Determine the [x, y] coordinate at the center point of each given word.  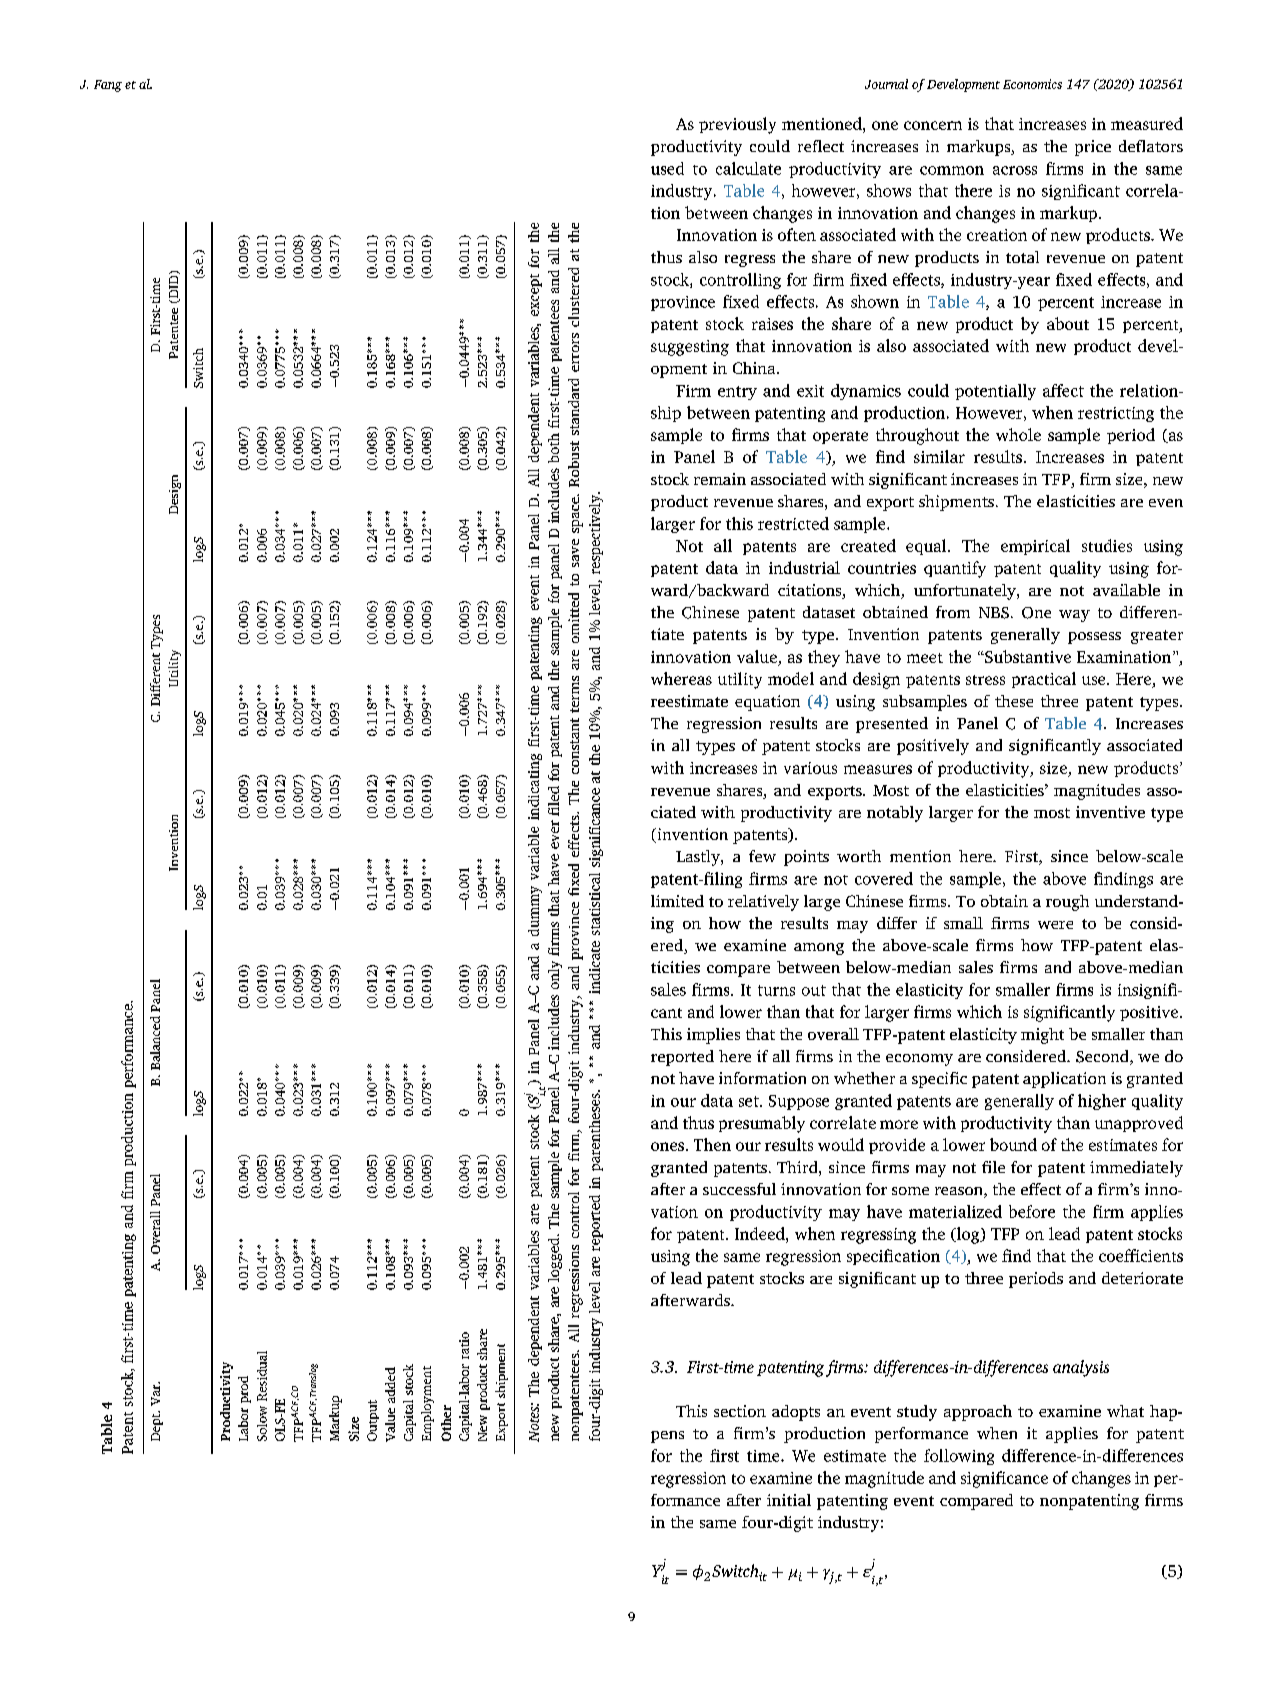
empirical [1035, 547]
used [667, 168]
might [1042, 1036]
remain [720, 479]
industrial [804, 567]
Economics [1032, 84]
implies [713, 1036]
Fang [108, 86]
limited [677, 901]
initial [789, 1500]
